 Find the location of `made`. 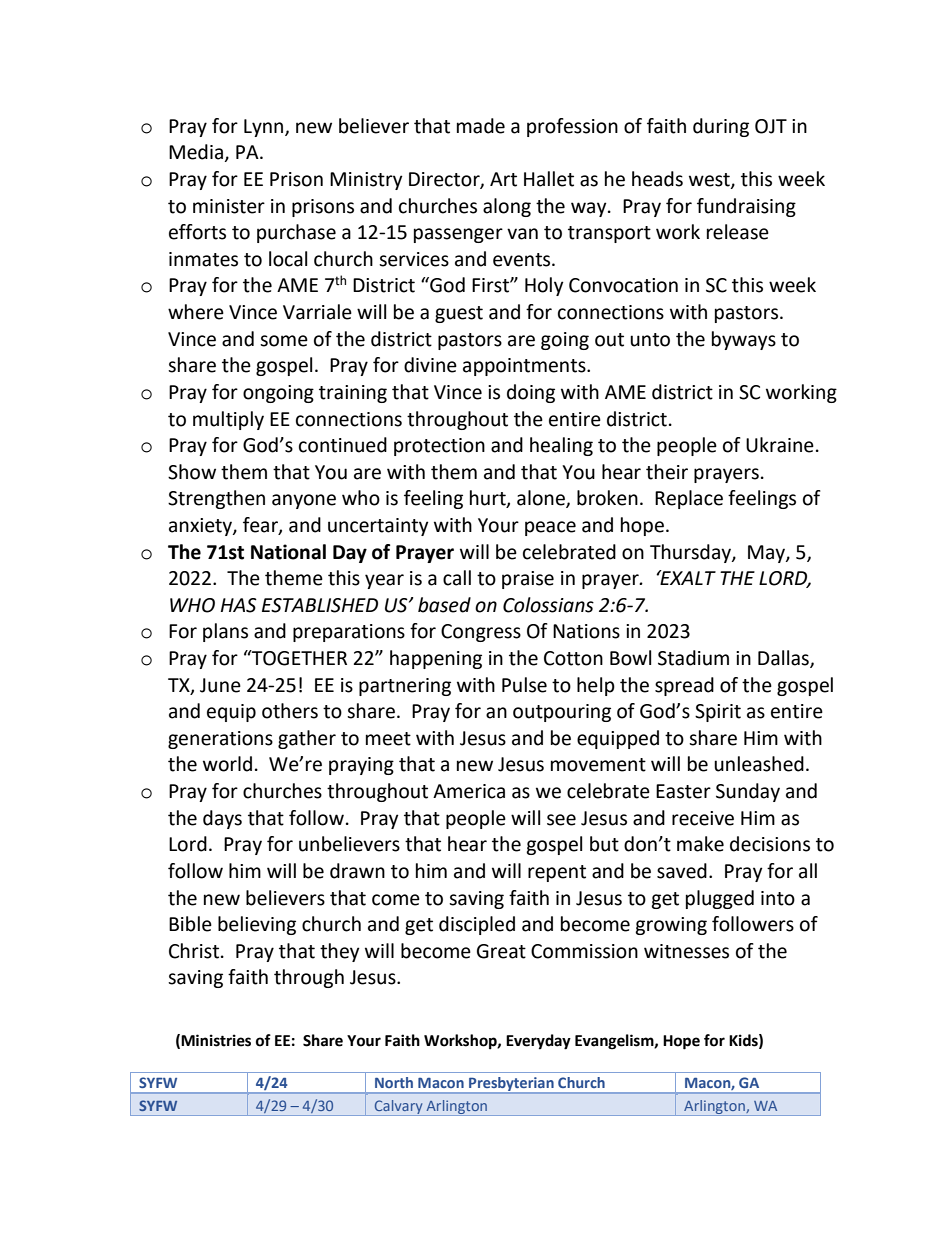

made is located at coordinates (481, 126).
